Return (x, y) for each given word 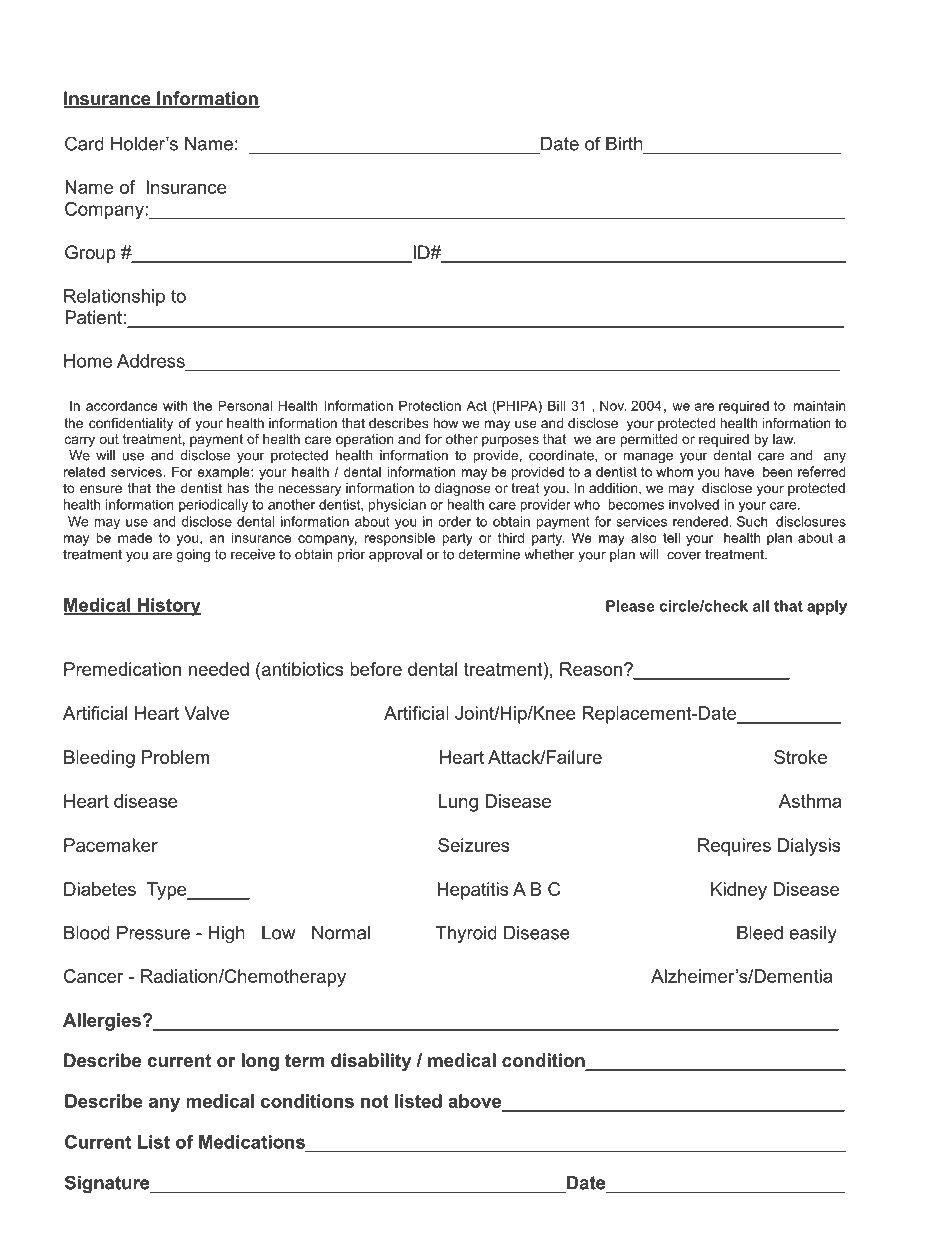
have (739, 471)
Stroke (800, 757)
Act (476, 405)
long (260, 1062)
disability (371, 1062)
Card (84, 143)
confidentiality (131, 424)
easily (813, 934)
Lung (458, 803)
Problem (175, 757)
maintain (819, 405)
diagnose (462, 489)
